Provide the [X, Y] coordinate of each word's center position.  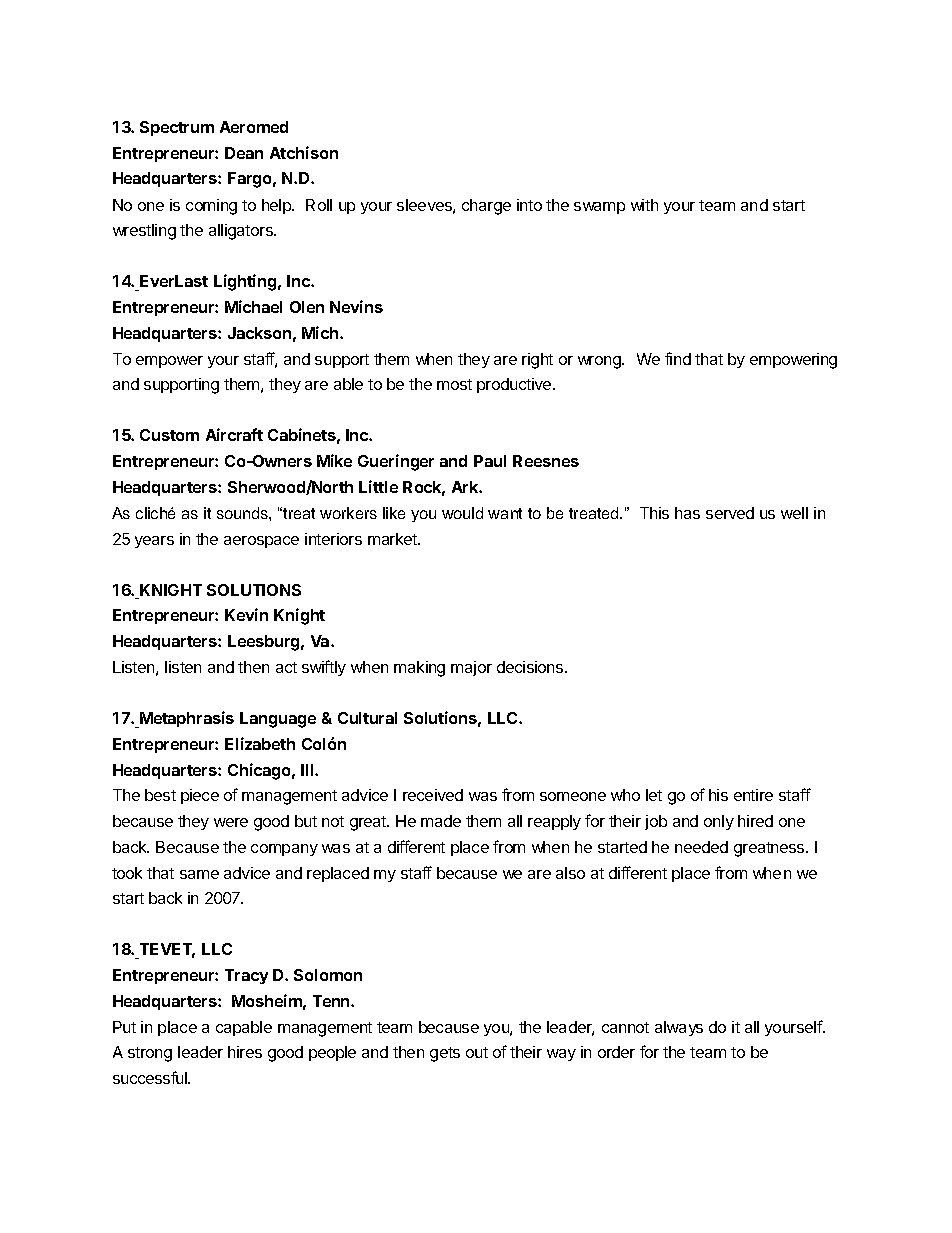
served [730, 513]
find [678, 358]
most [454, 384]
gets [445, 1054]
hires [245, 1052]
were [231, 822]
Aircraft [234, 434]
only [719, 822]
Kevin [246, 614]
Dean [244, 153]
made [441, 821]
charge [486, 207]
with [644, 205]
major [471, 668]
